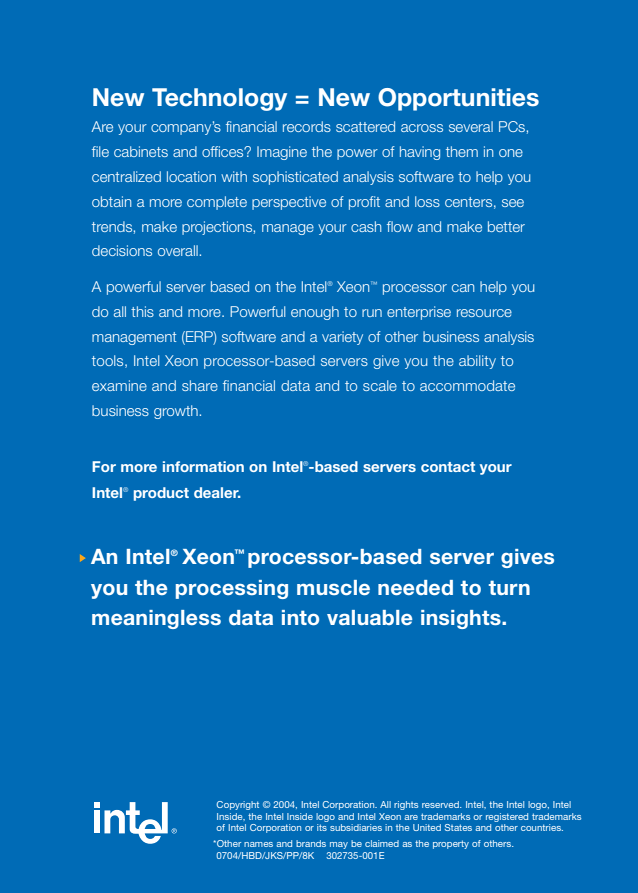 The image size is (638, 893). What do you see at coordinates (471, 126) in the image?
I see `several` at bounding box center [471, 126].
